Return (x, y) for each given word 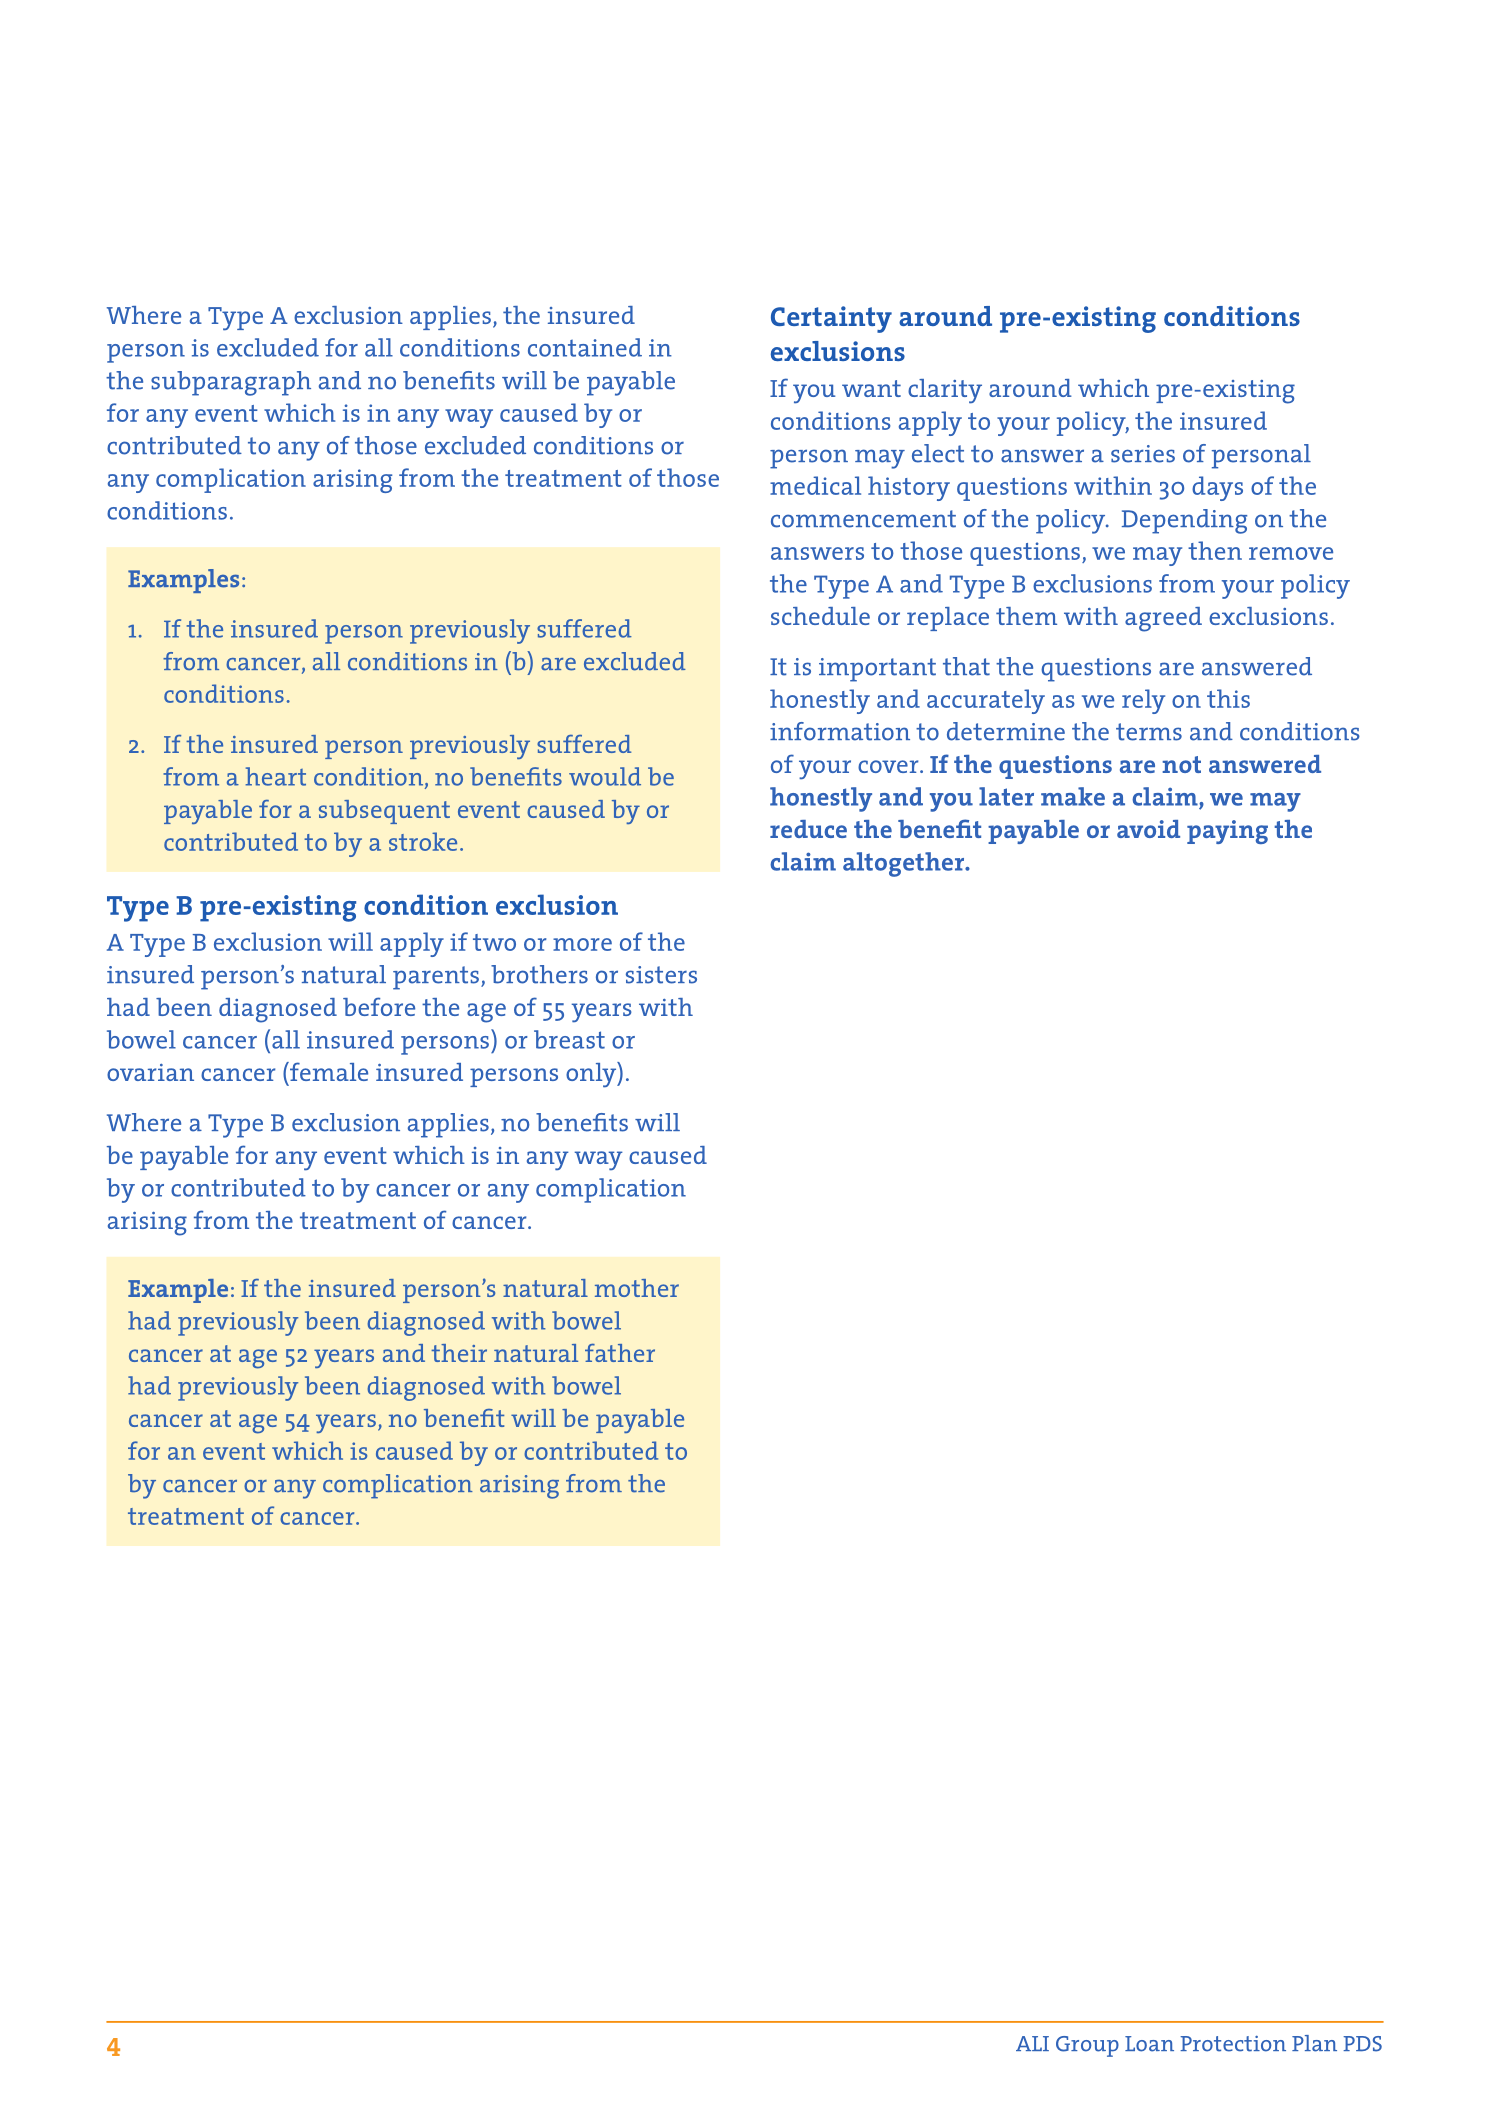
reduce (808, 829)
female (328, 1071)
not (1181, 764)
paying (1227, 832)
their (459, 1353)
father (620, 1353)
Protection (1233, 2044)
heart (275, 776)
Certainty (831, 319)
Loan (1149, 2044)
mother (637, 1288)
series (1143, 454)
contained (585, 347)
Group (1087, 2046)
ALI (1032, 2043)
